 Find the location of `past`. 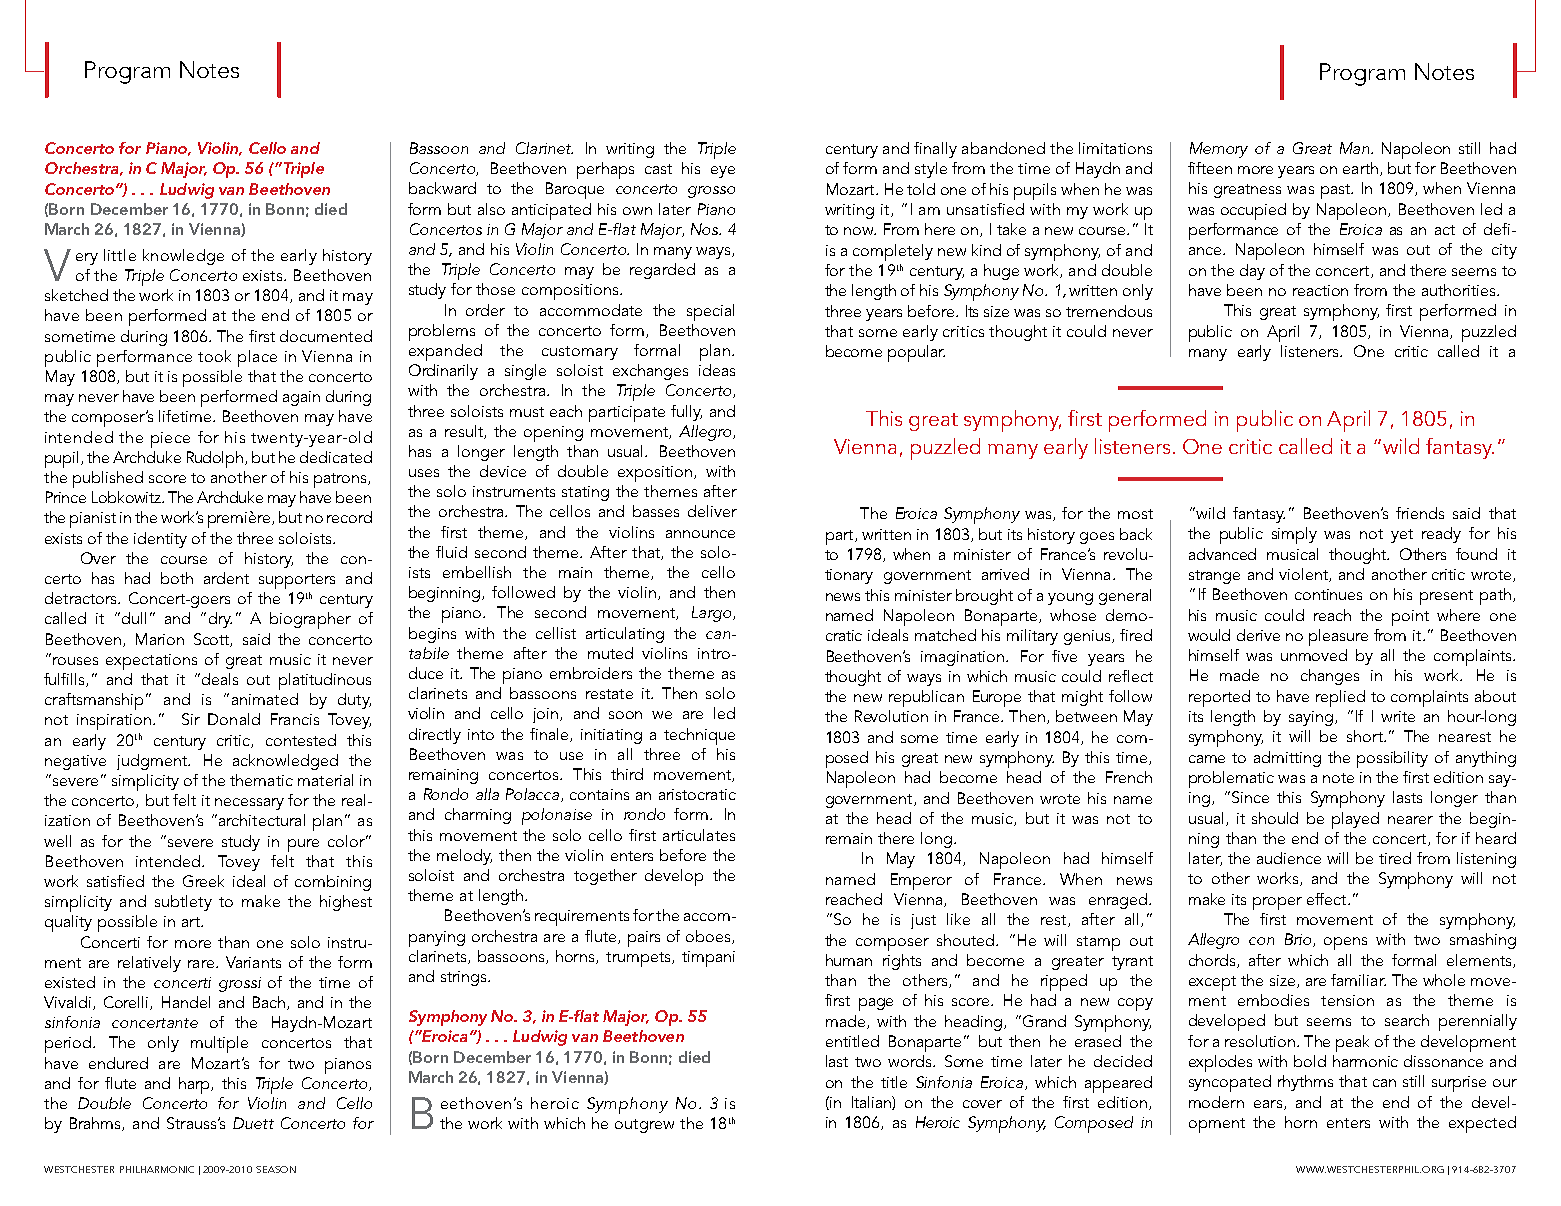

past is located at coordinates (1336, 191).
